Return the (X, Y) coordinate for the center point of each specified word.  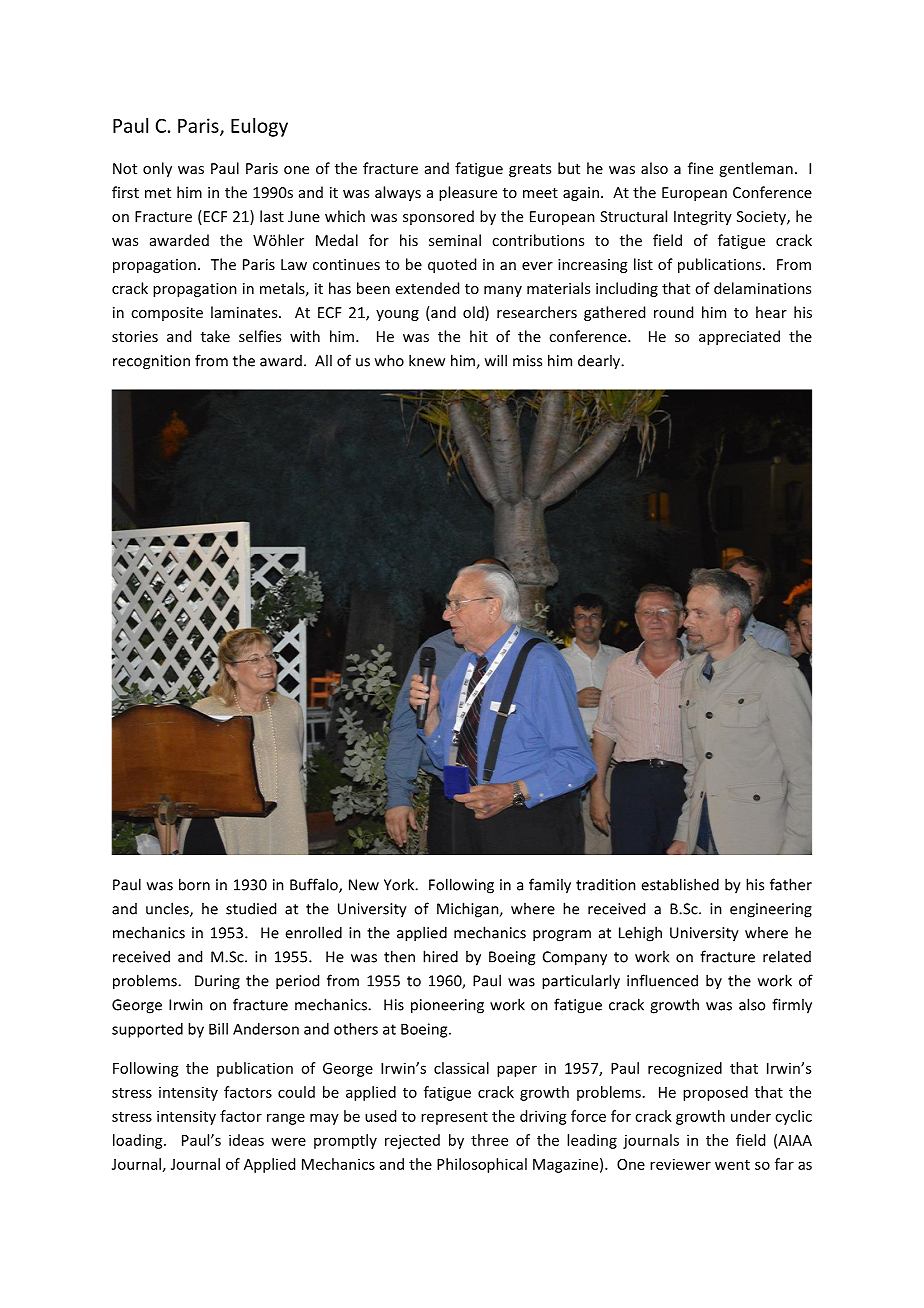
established (680, 884)
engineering (771, 910)
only (157, 169)
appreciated (739, 337)
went (732, 1165)
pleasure (468, 193)
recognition (151, 362)
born (194, 884)
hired (440, 956)
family (550, 886)
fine (700, 168)
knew (427, 360)
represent (454, 1118)
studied (251, 908)
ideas (246, 1140)
